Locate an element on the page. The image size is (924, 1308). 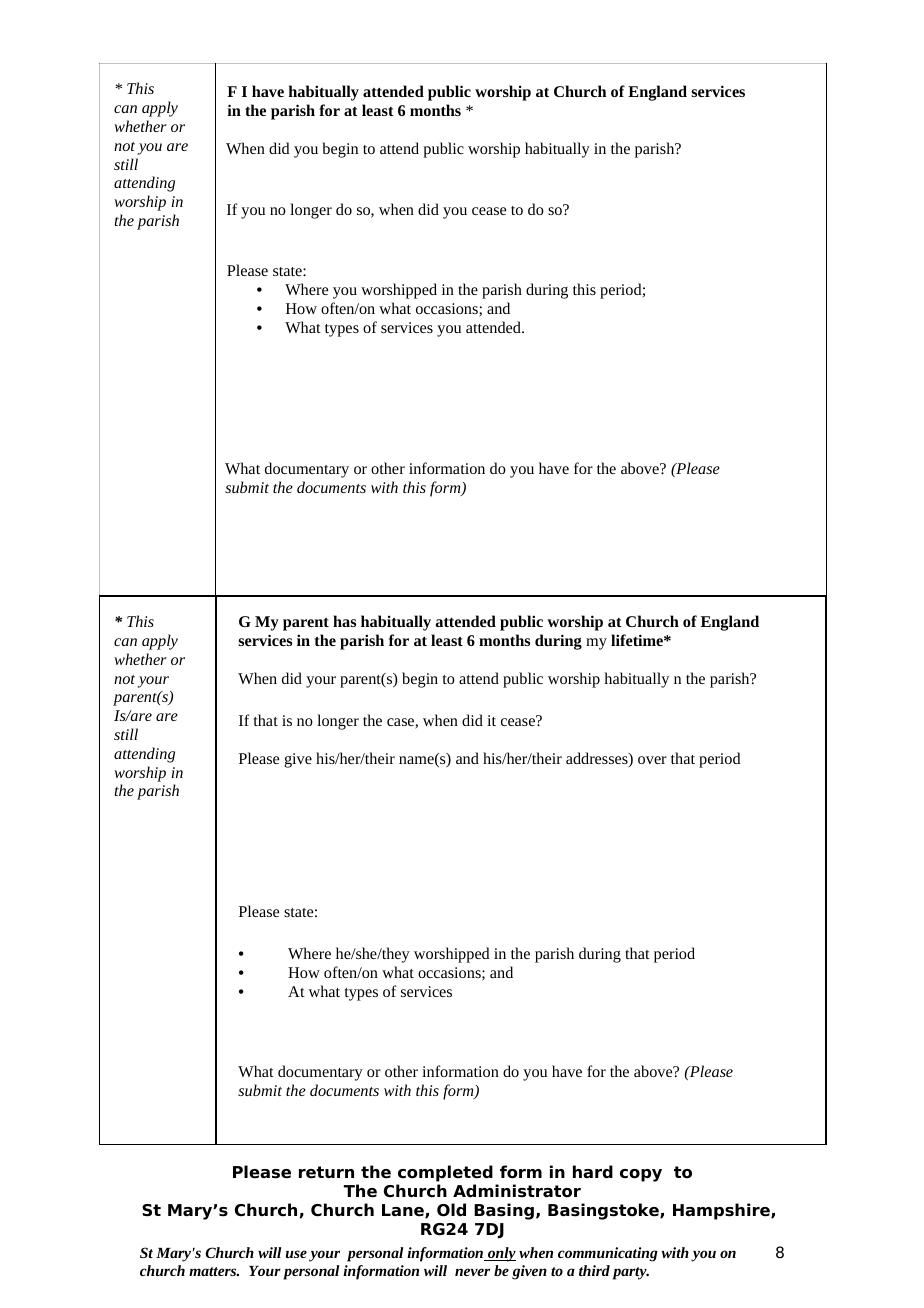
hard is located at coordinates (593, 1172).
